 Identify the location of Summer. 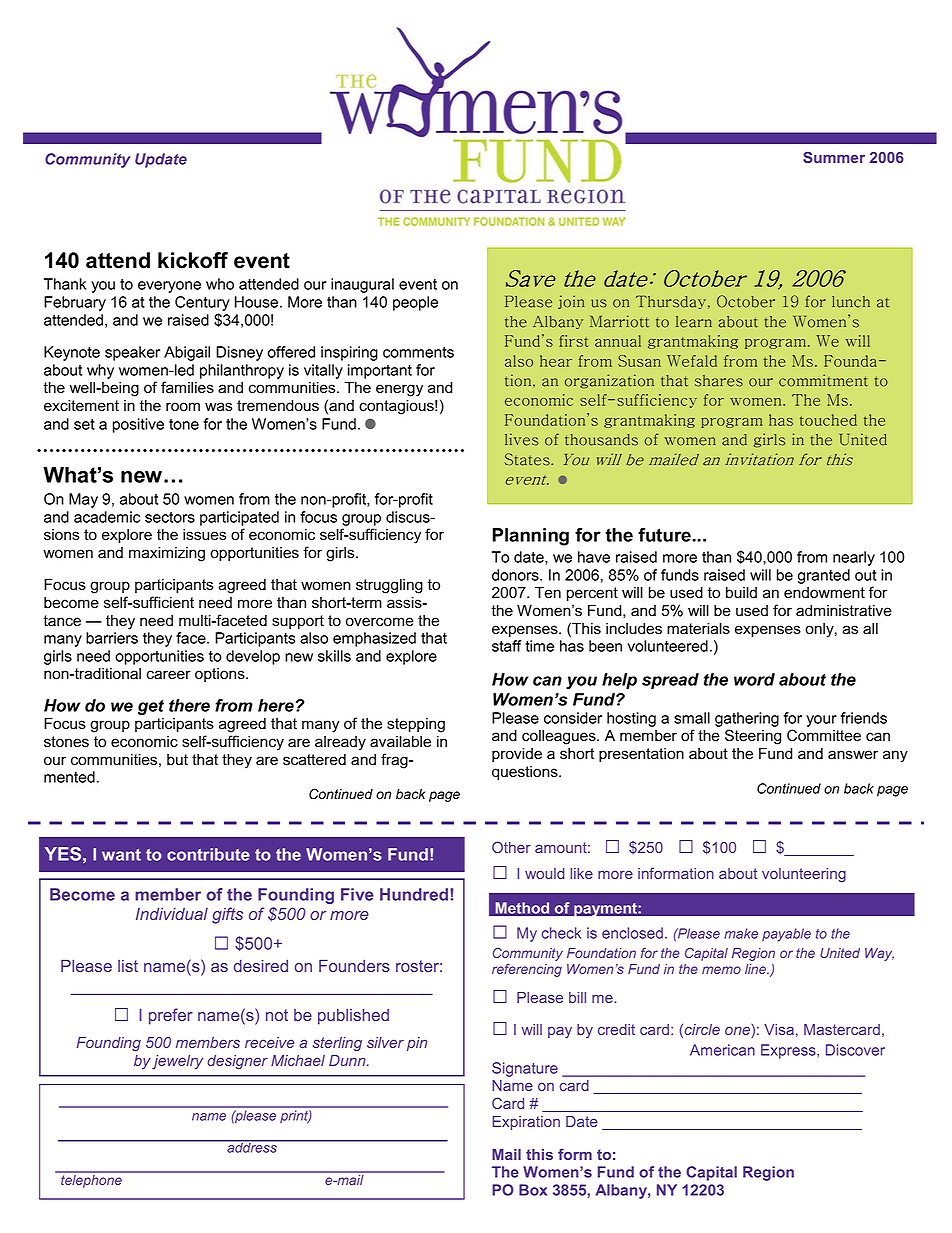
(834, 157).
